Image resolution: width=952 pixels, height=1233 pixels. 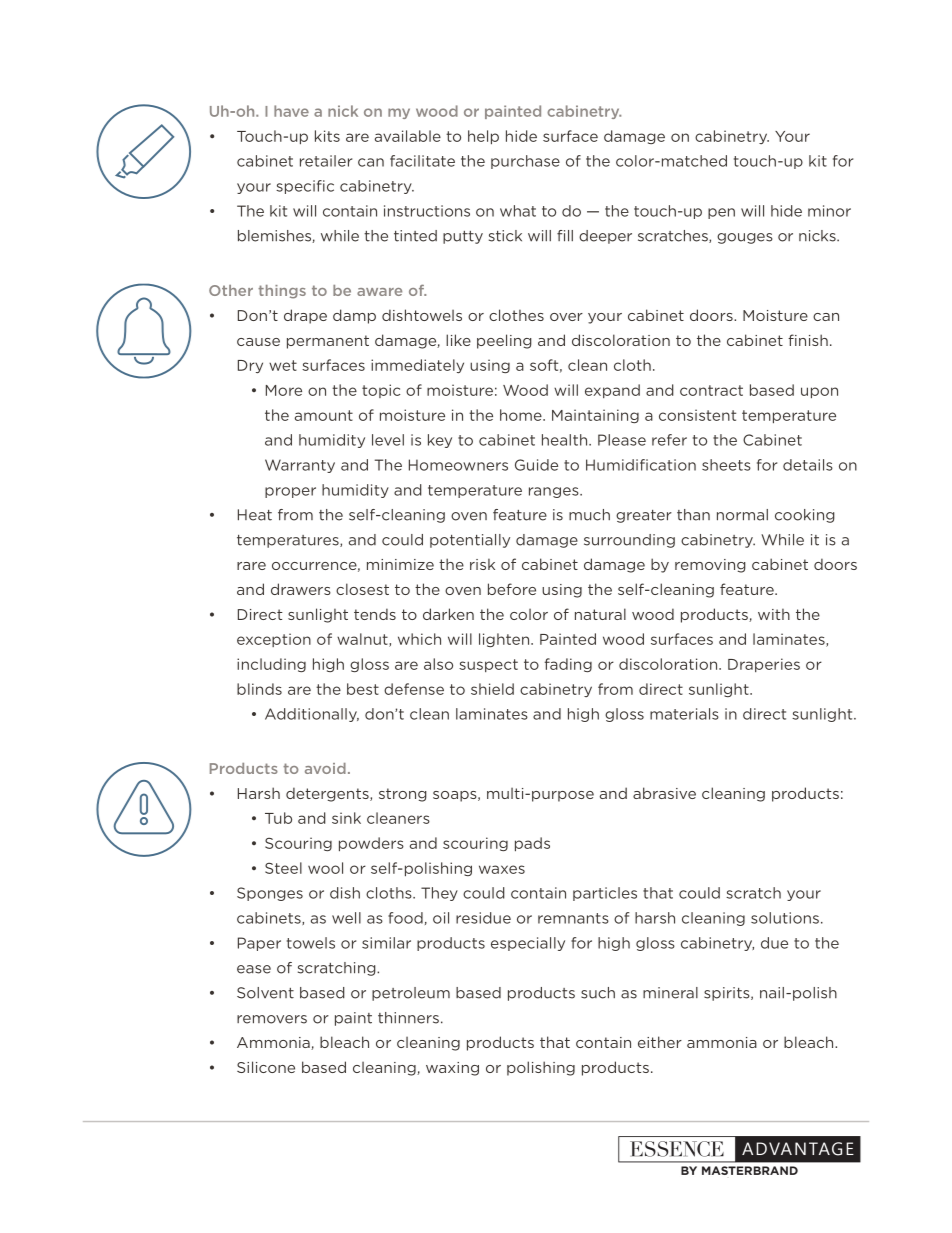 I want to click on Guide, so click(x=536, y=465).
